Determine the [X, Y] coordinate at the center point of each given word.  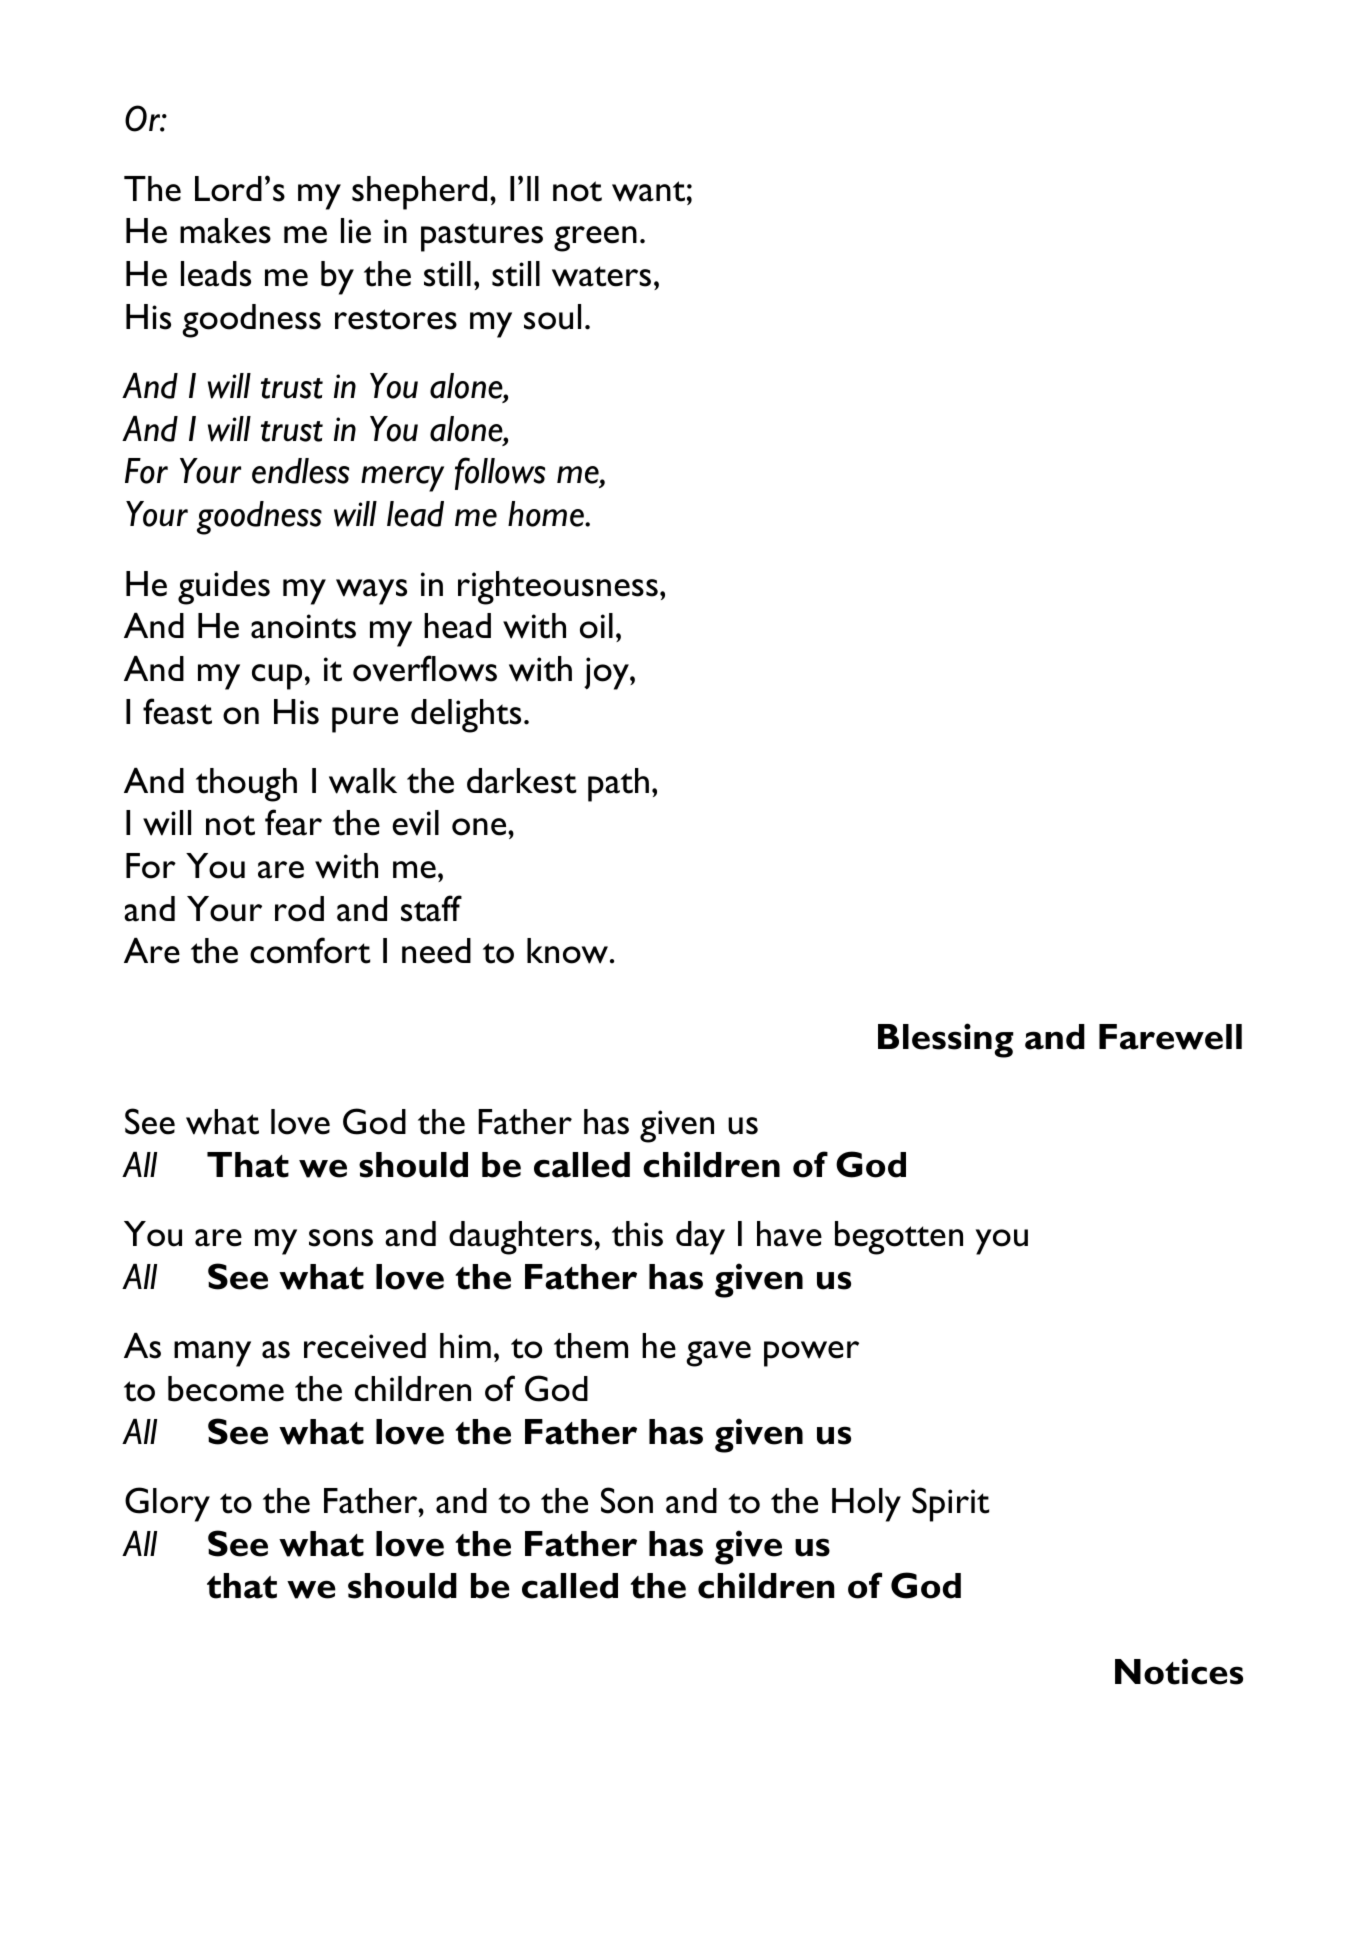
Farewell [1170, 1037]
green [595, 239]
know [569, 951]
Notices [1179, 1671]
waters [601, 276]
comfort [310, 950]
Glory [167, 1504]
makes [225, 231]
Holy [866, 1505]
